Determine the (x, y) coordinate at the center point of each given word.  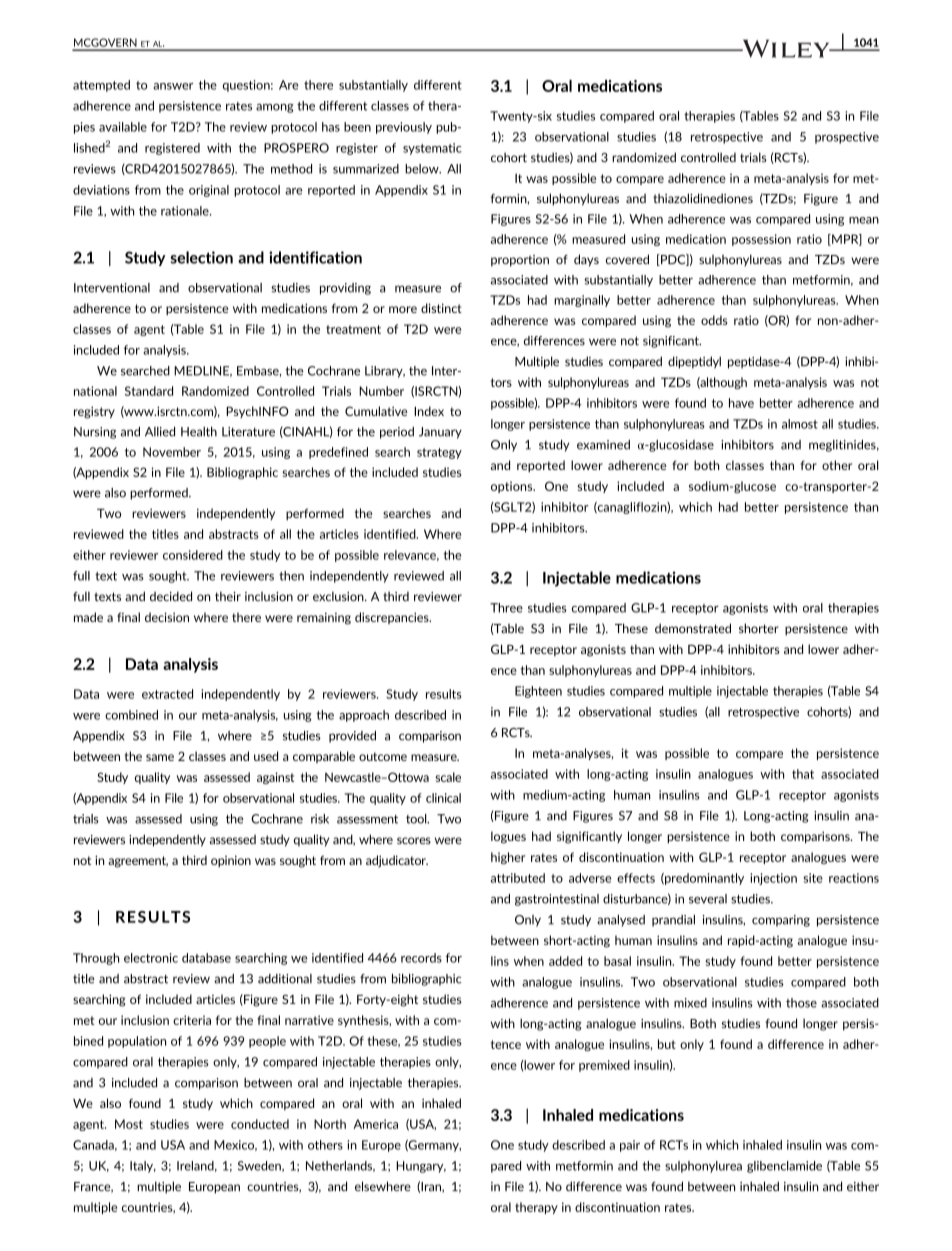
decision (167, 617)
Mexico (235, 1145)
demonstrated (693, 628)
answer (173, 86)
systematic (432, 149)
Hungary (421, 1167)
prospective (847, 138)
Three (506, 608)
